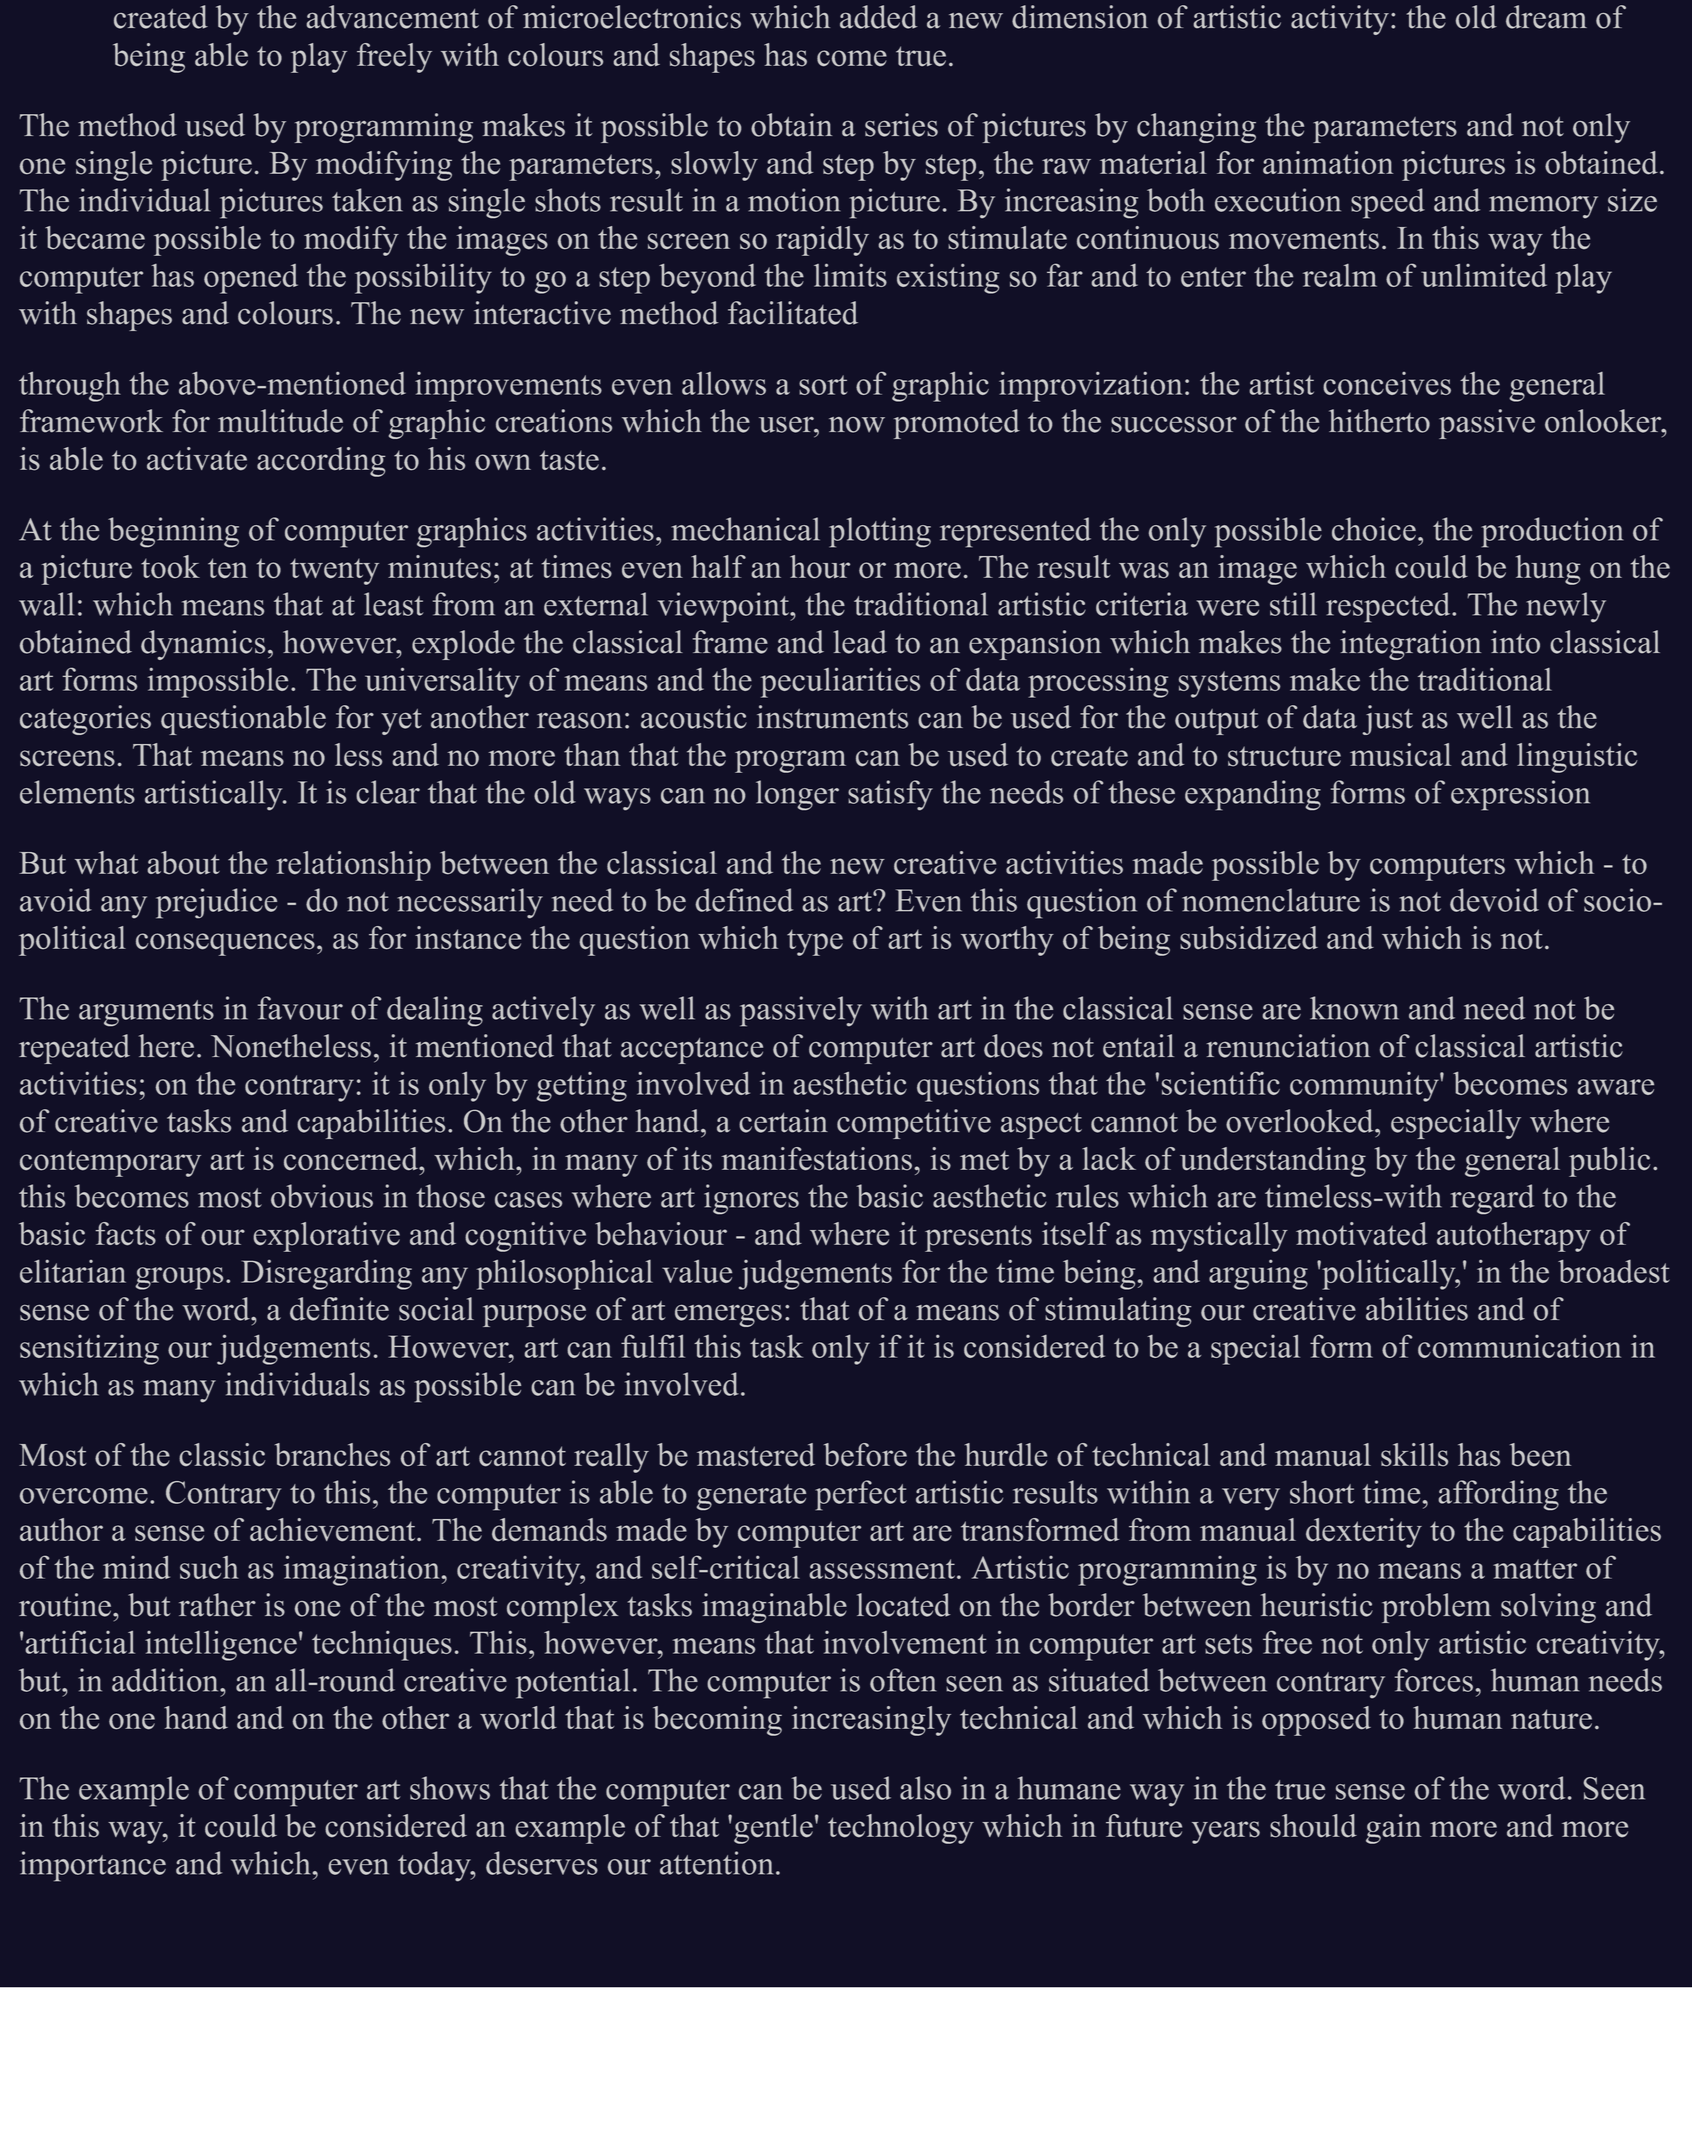  Describe the element at coordinates (393, 17) in the document. I see `advancement` at that location.
